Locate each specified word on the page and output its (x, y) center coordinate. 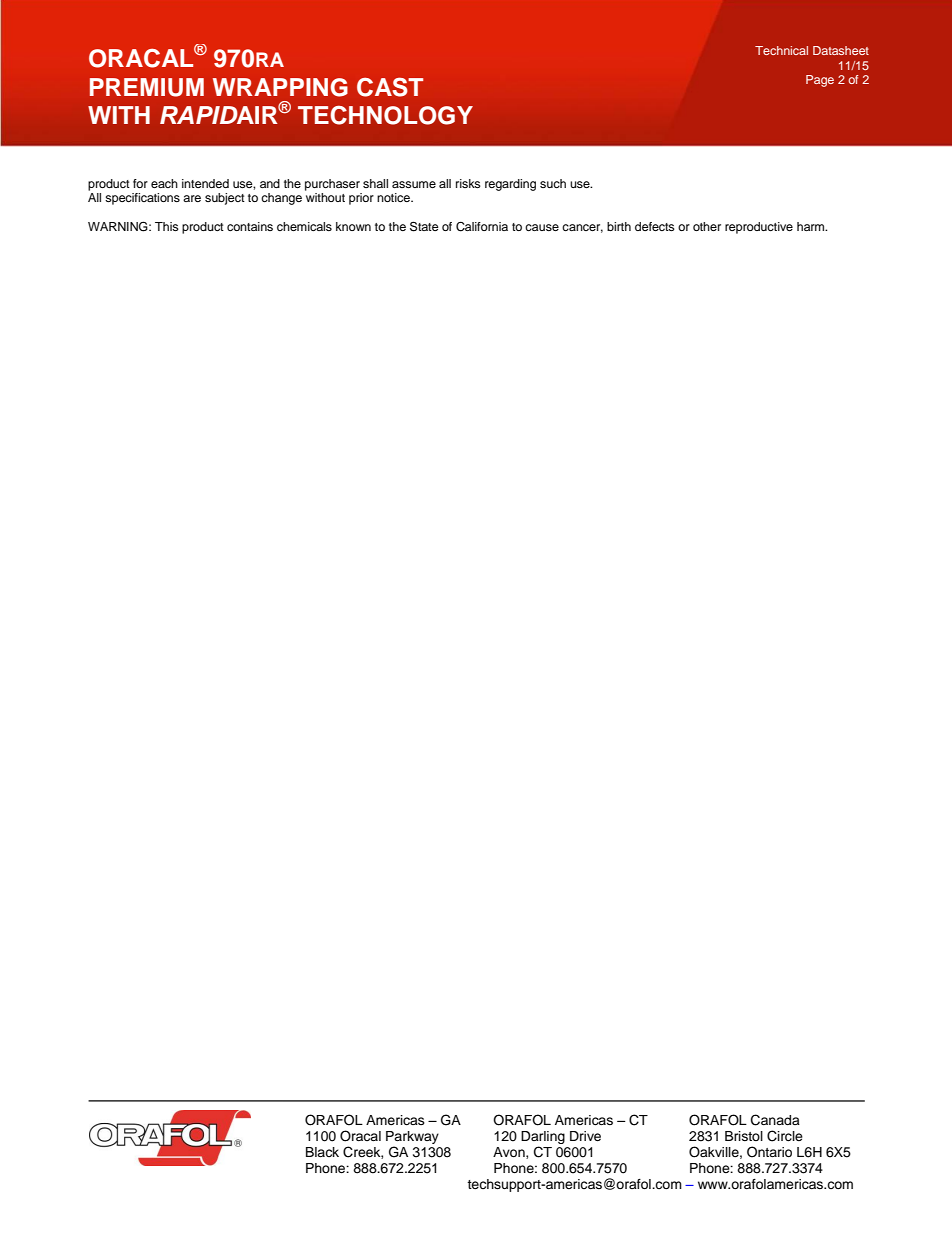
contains (250, 226)
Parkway (412, 1139)
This (167, 226)
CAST (390, 87)
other (707, 226)
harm (812, 226)
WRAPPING (280, 87)
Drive (585, 1136)
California (482, 227)
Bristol (744, 1136)
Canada (775, 1120)
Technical (781, 50)
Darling (543, 1139)
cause (542, 227)
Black (322, 1152)
